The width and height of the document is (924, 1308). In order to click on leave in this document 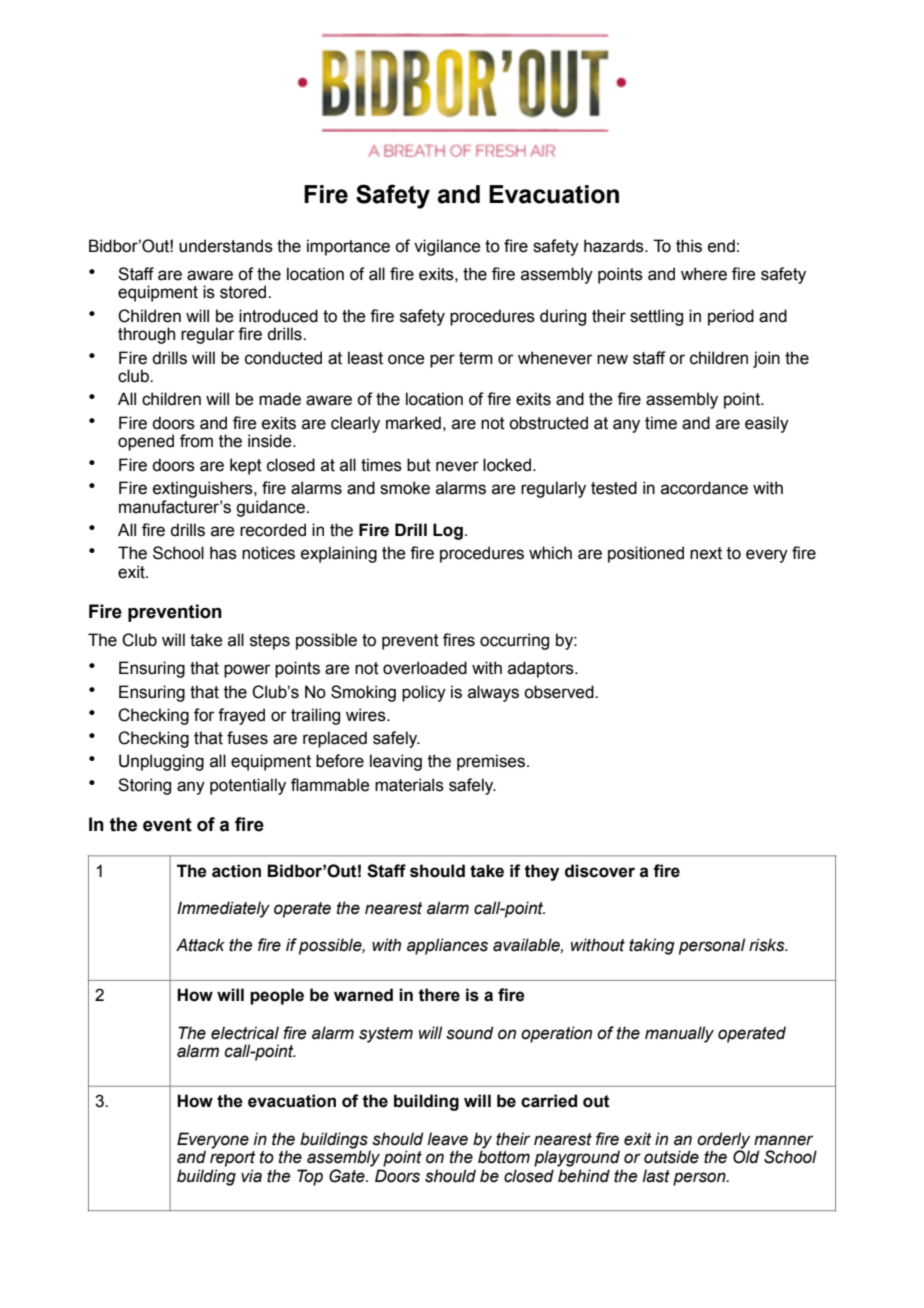, I will do `click(447, 1139)`.
